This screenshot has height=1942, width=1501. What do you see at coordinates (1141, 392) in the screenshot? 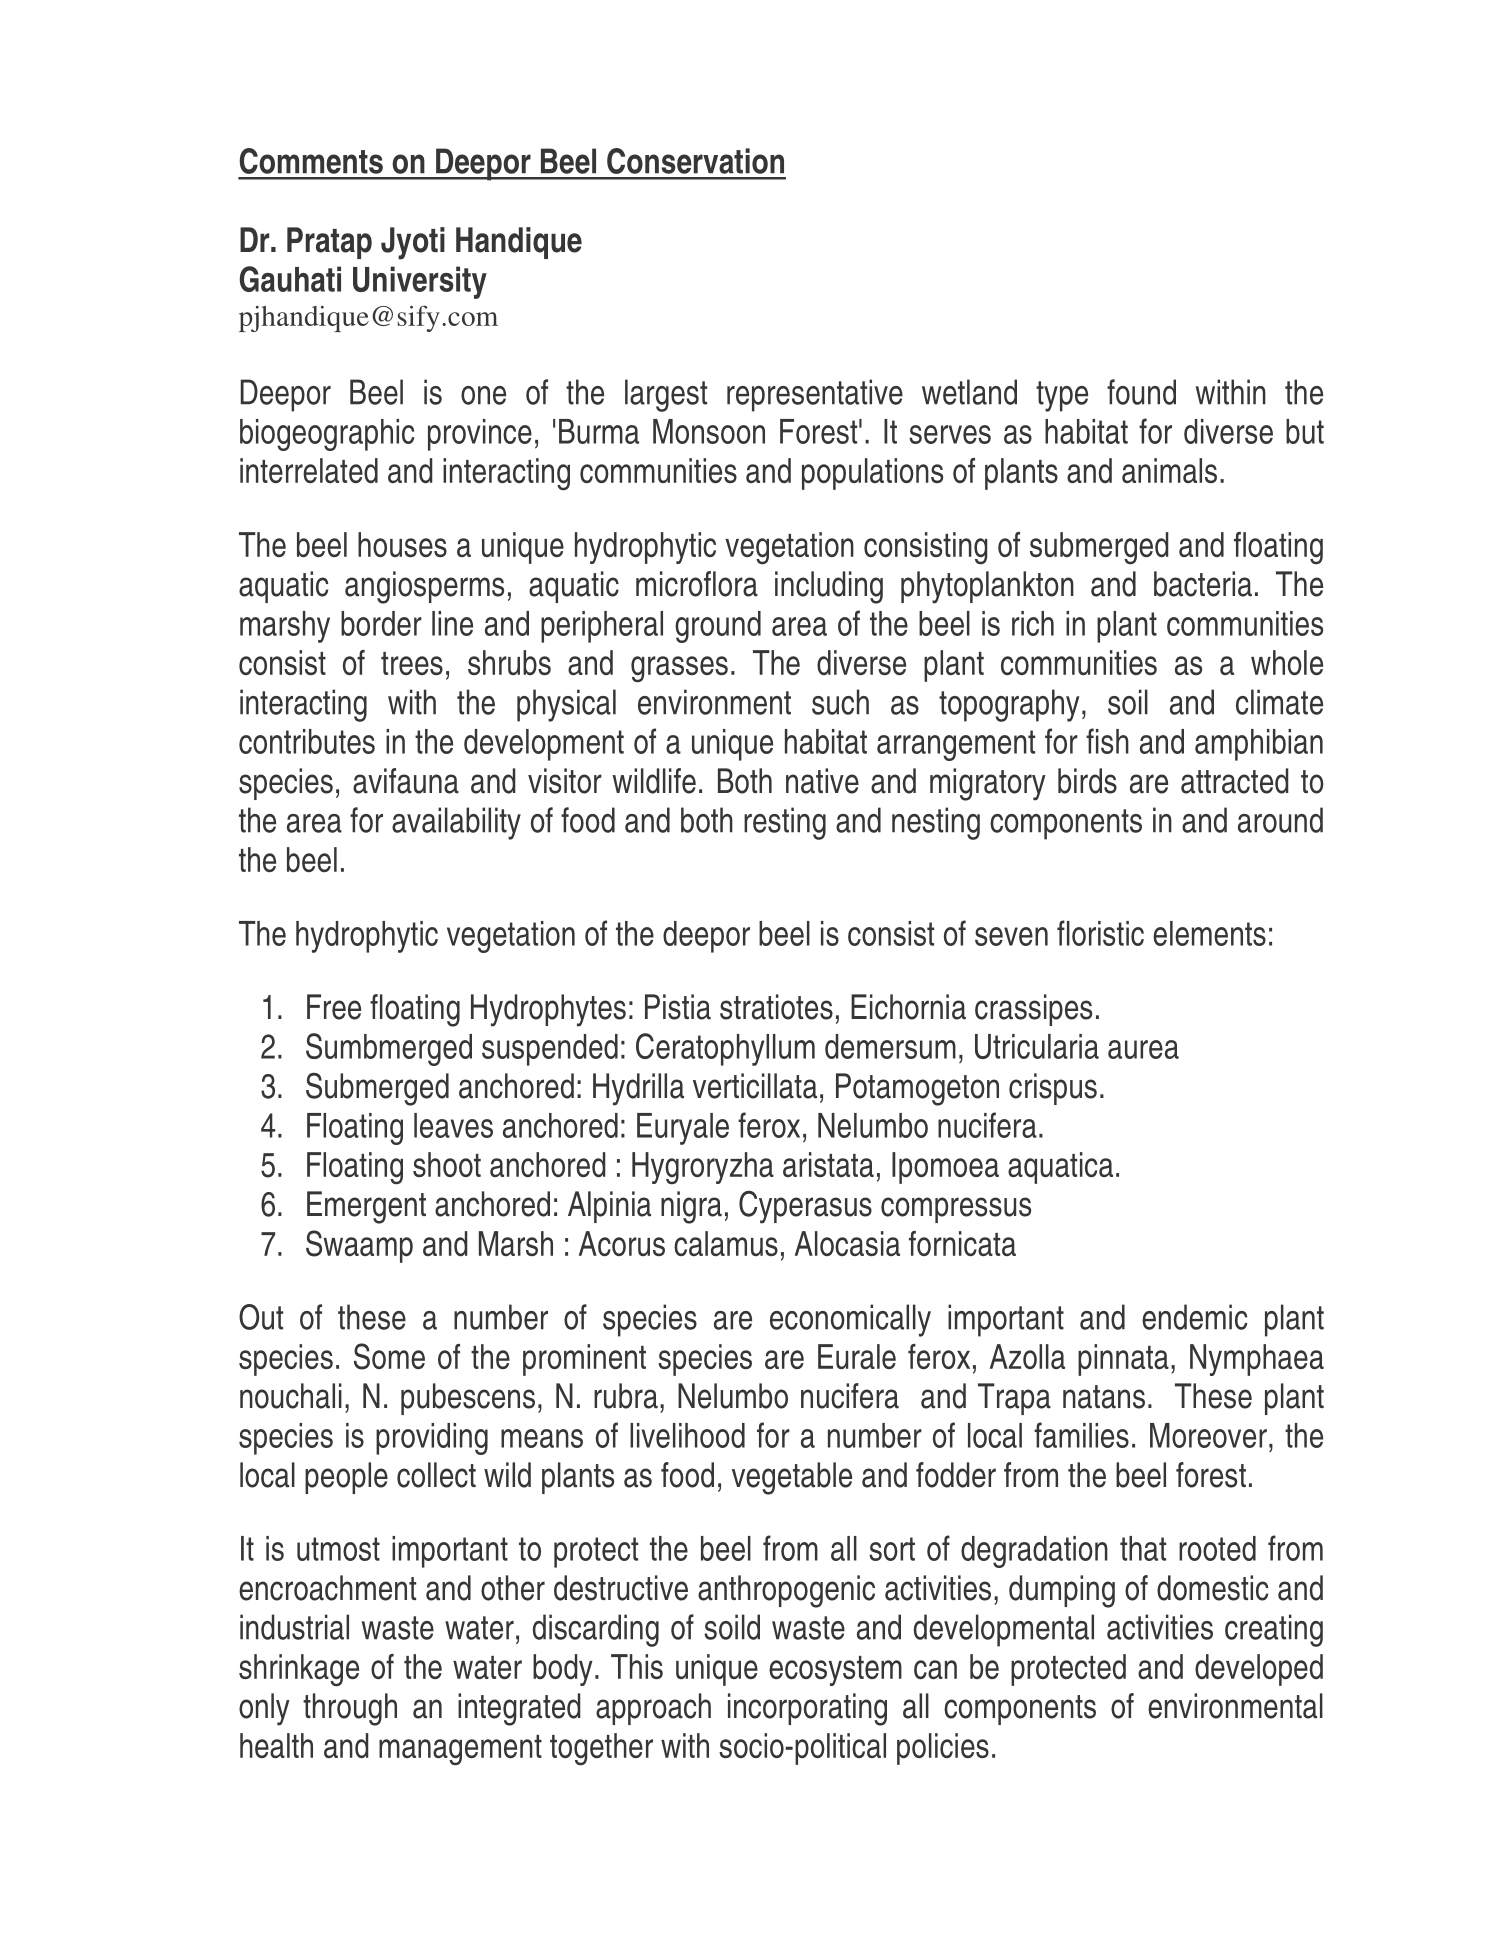
I see `found` at bounding box center [1141, 392].
